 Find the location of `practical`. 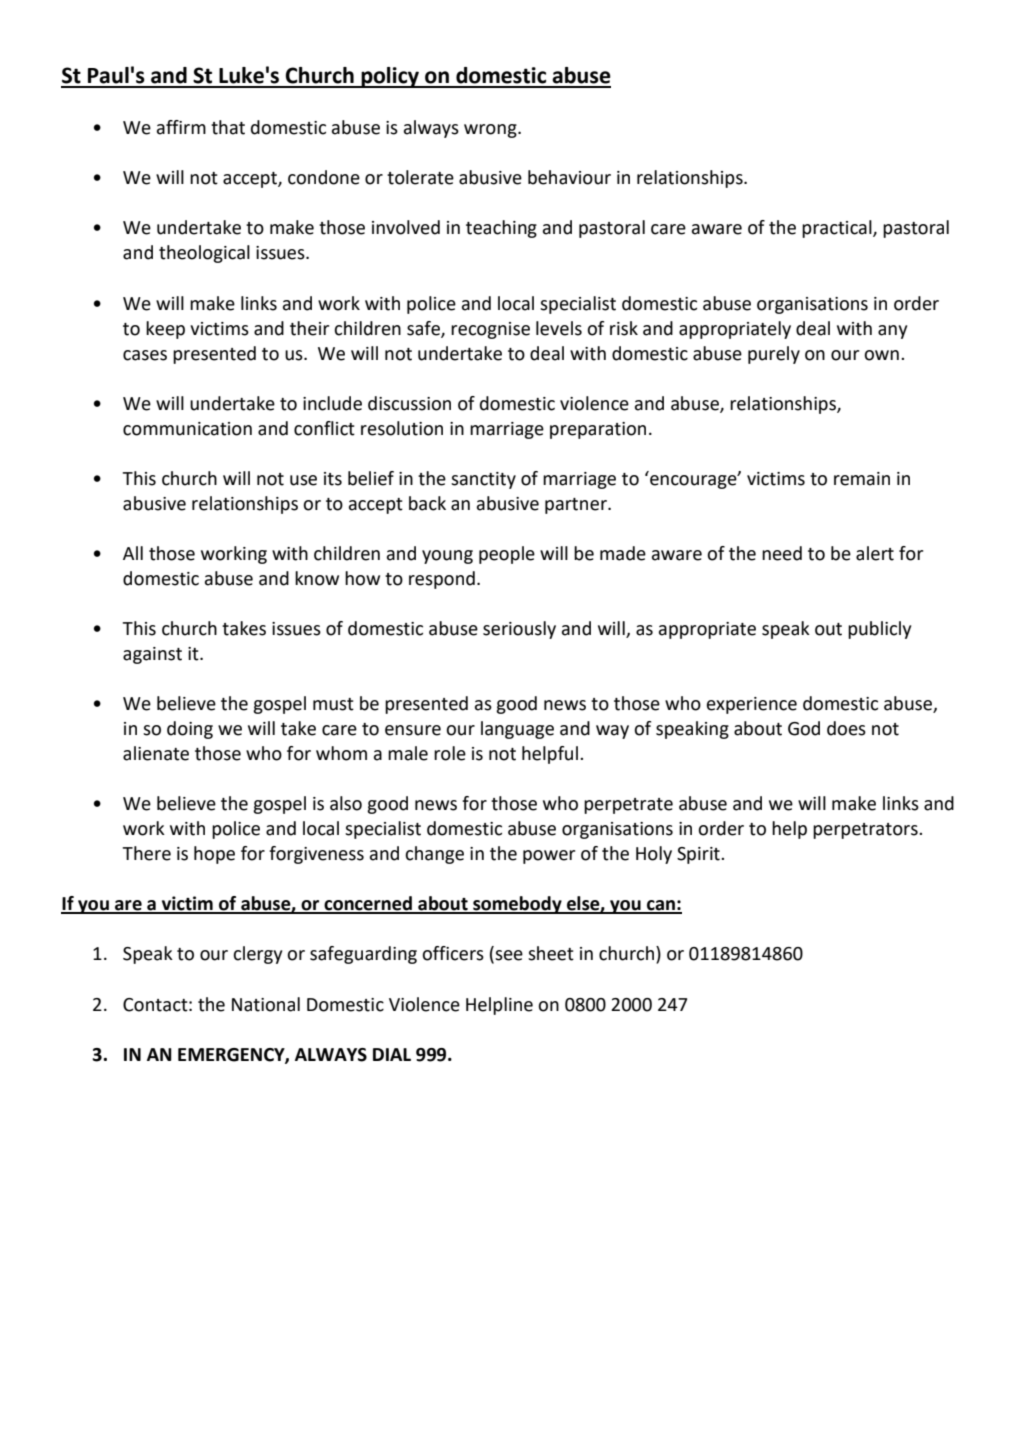

practical is located at coordinates (838, 229).
